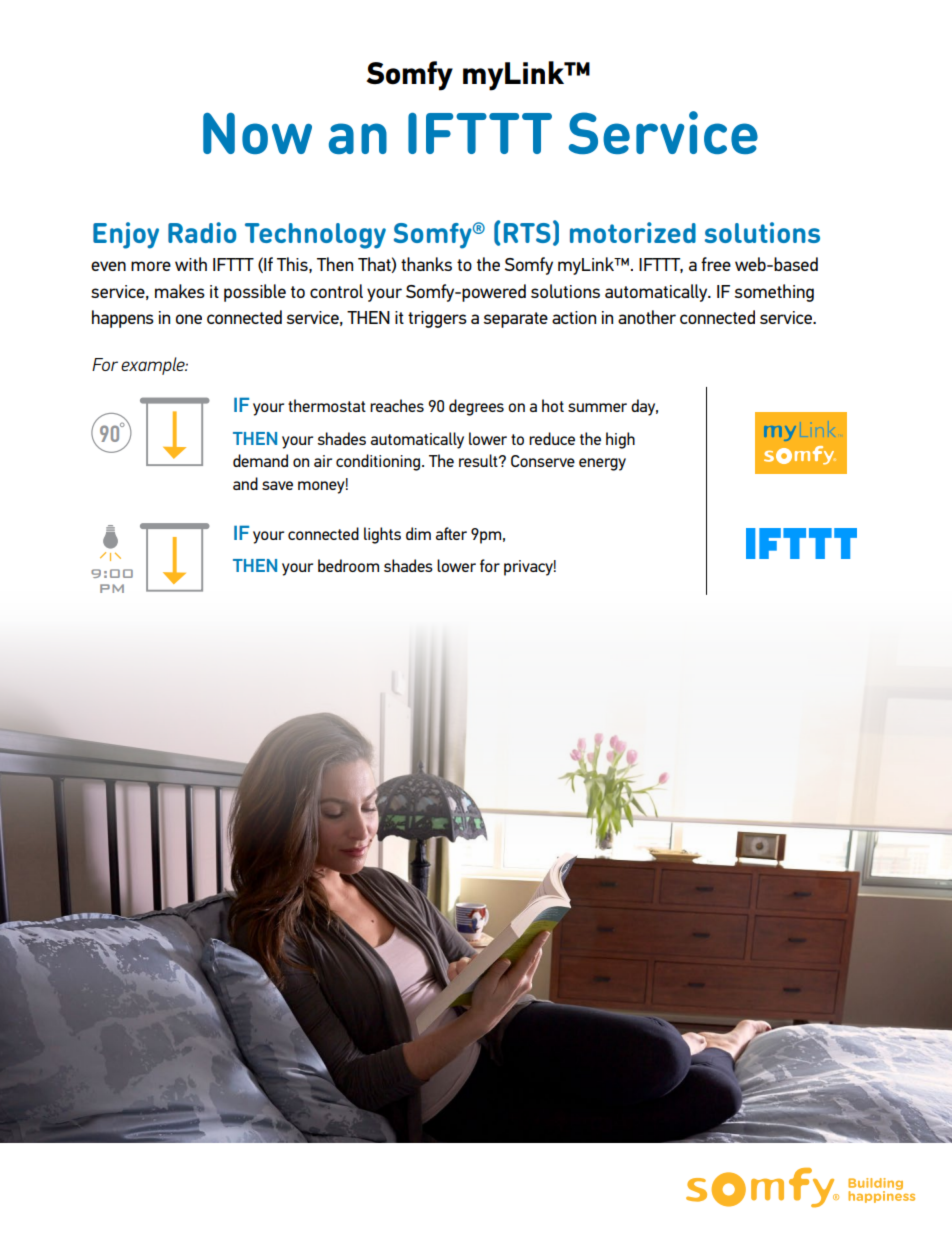 This screenshot has height=1233, width=952. I want to click on another, so click(647, 317).
